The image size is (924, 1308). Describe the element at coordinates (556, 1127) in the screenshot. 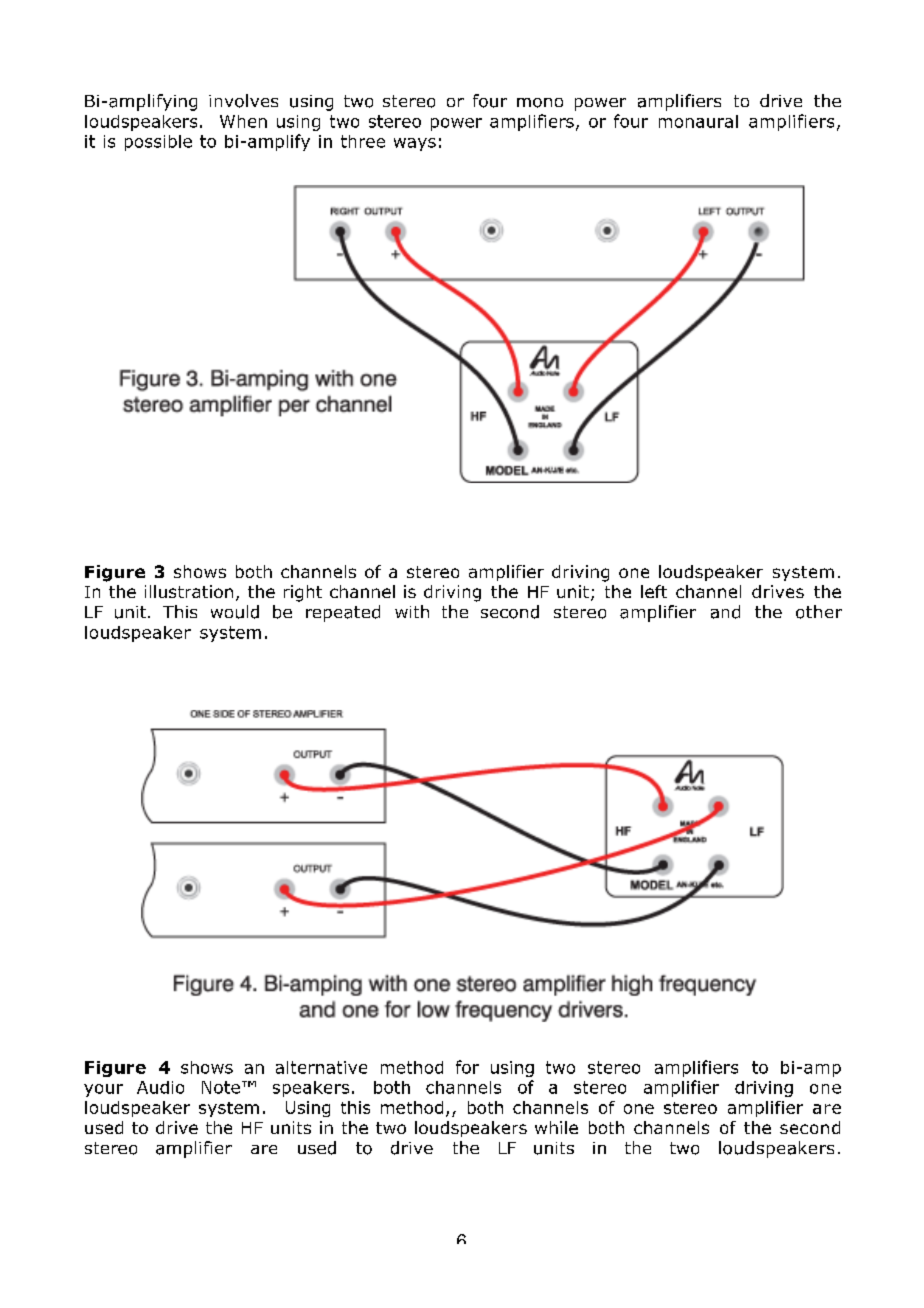

I see `while` at that location.
